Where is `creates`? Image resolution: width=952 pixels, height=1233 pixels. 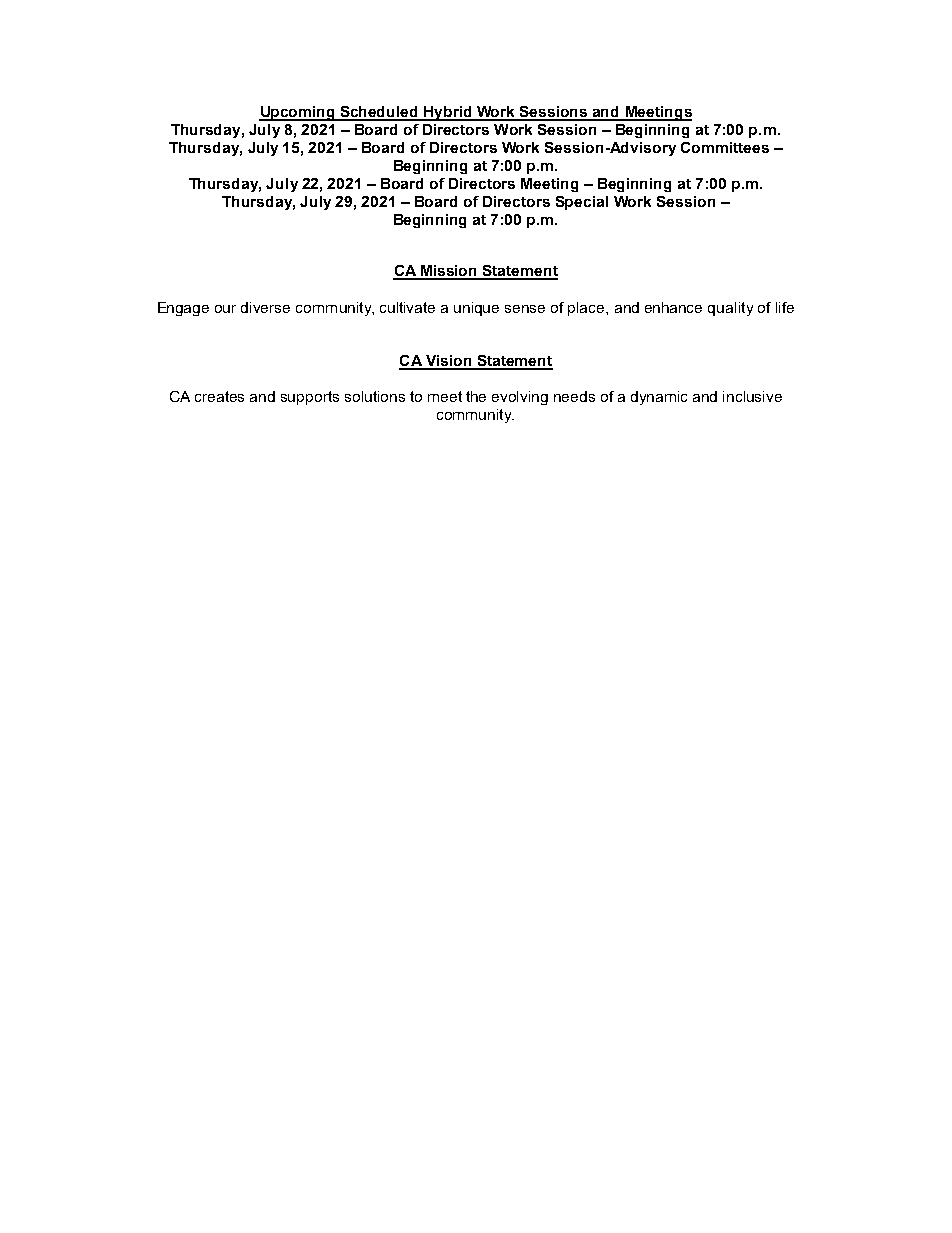 creates is located at coordinates (219, 396).
